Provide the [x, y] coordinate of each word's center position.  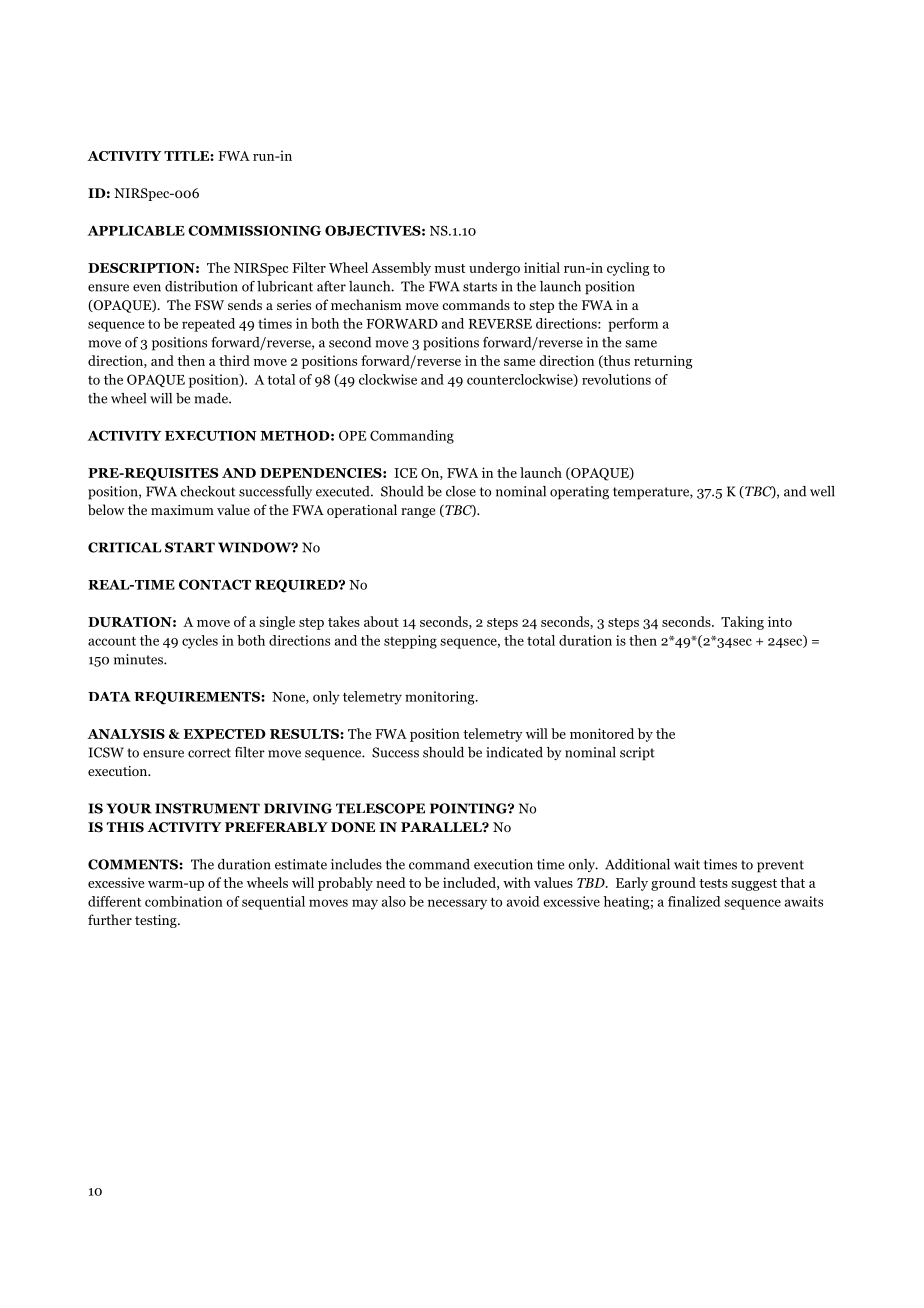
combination [184, 901]
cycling [628, 269]
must [450, 268]
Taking [742, 623]
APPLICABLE [136, 230]
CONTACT [215, 584]
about [381, 621]
